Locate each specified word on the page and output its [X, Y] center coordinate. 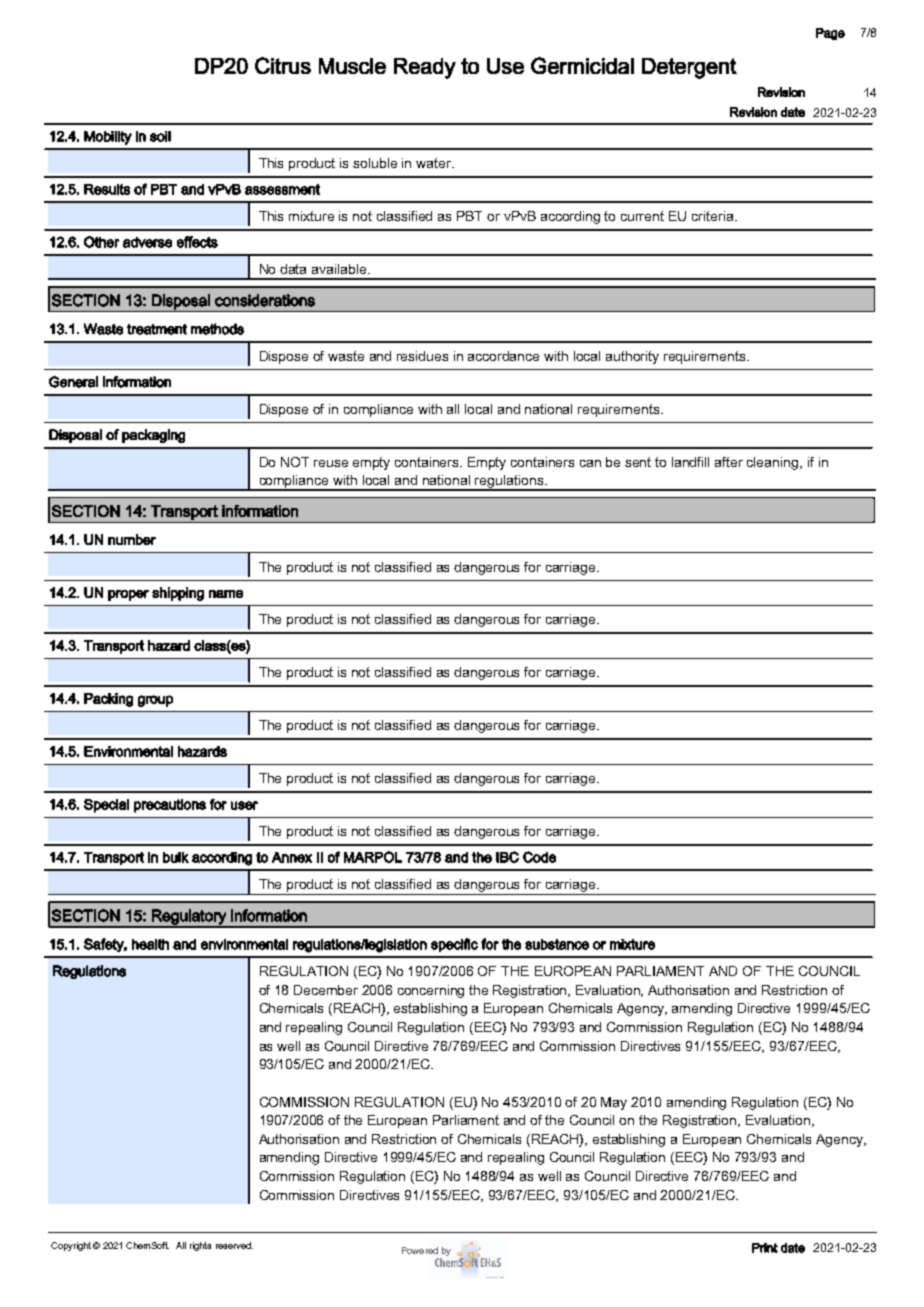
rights [200, 1246]
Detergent [689, 68]
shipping [178, 594]
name [226, 594]
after [729, 462]
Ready [425, 68]
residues [422, 356]
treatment [157, 329]
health [150, 944]
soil [160, 136]
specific [454, 945]
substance [557, 944]
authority [632, 357]
